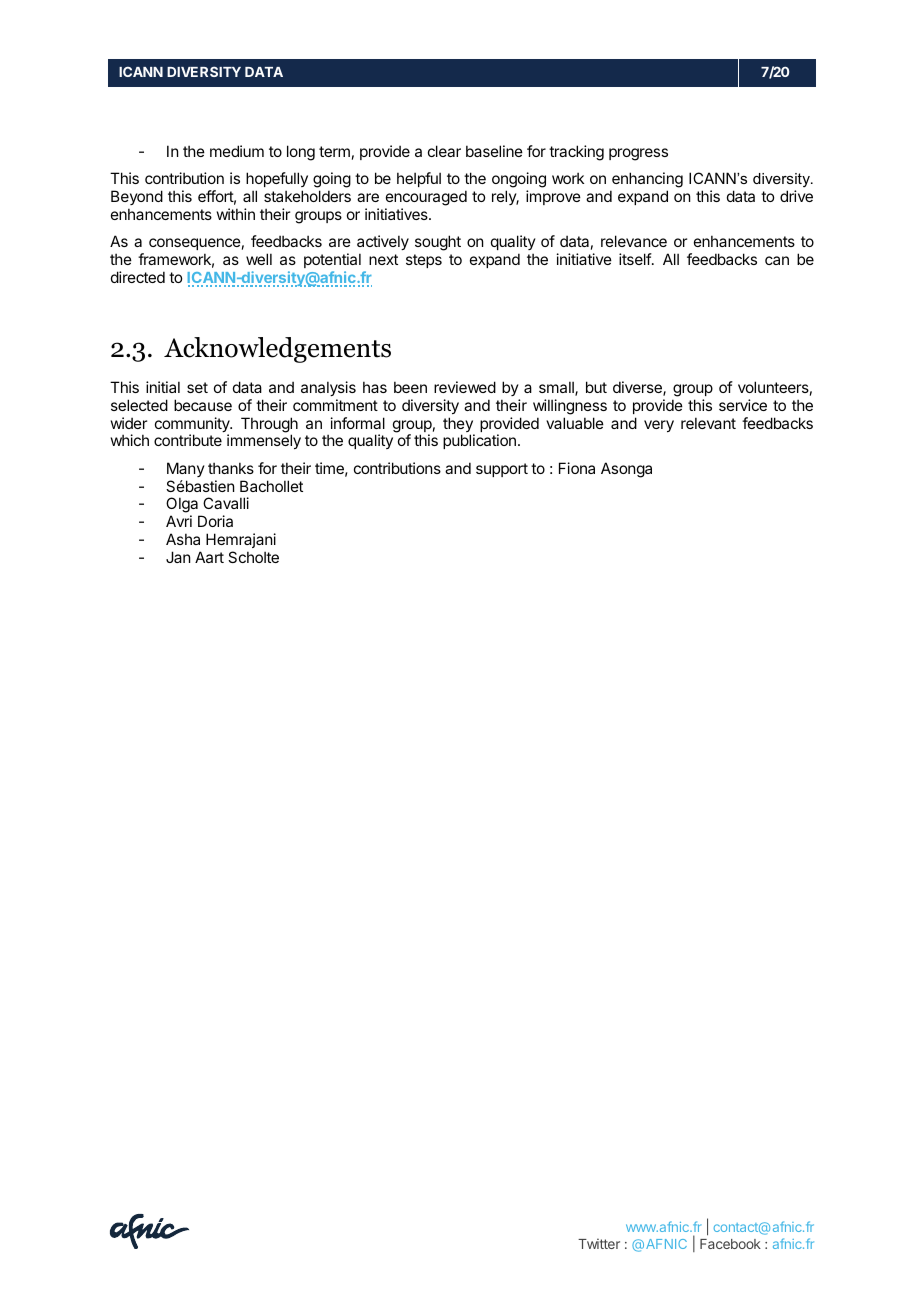 Image resolution: width=924 pixels, height=1308 pixels. I want to click on relevant, so click(708, 423).
